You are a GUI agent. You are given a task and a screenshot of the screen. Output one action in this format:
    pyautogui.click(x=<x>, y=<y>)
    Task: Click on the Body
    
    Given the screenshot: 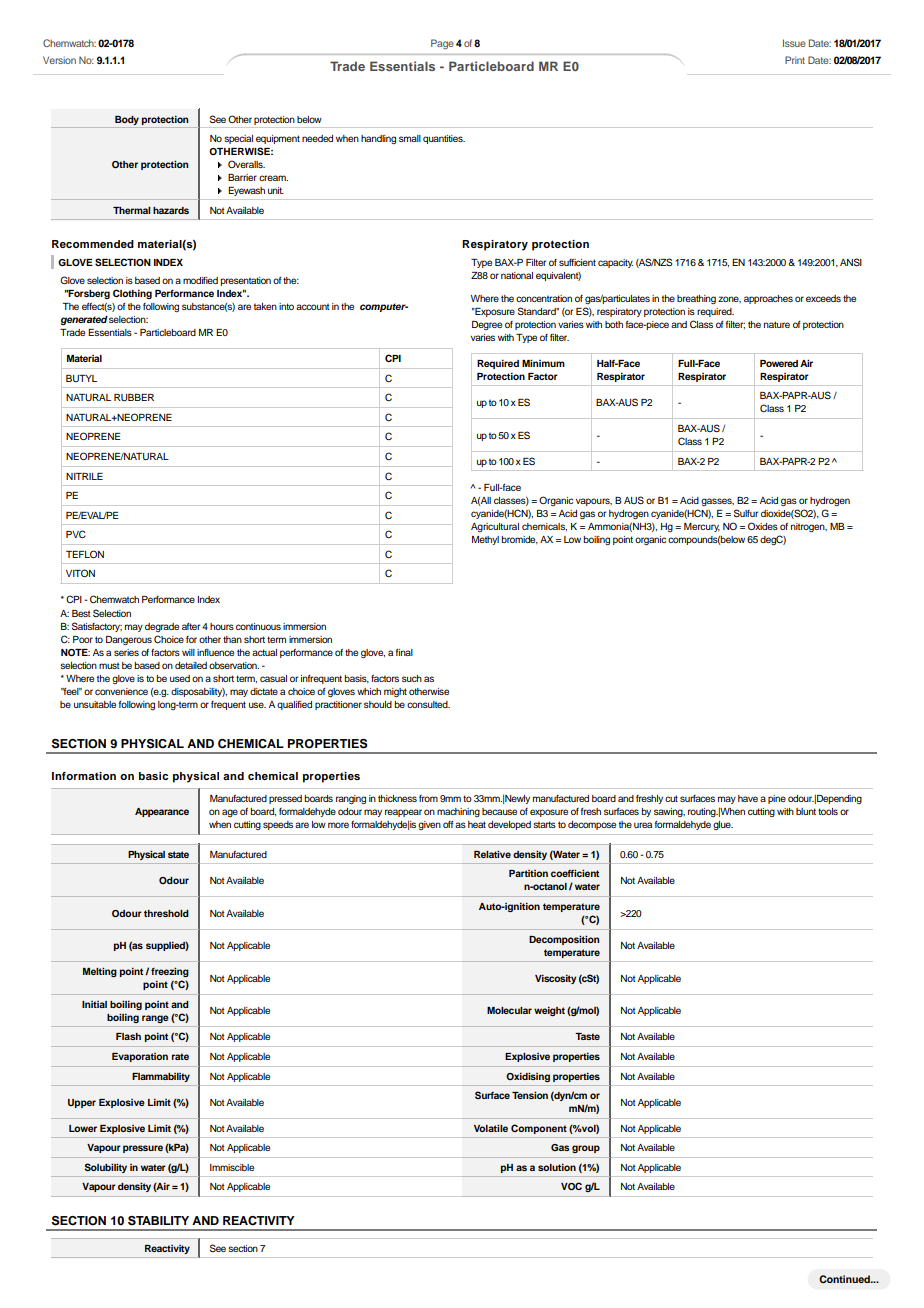 What is the action you would take?
    pyautogui.click(x=127, y=120)
